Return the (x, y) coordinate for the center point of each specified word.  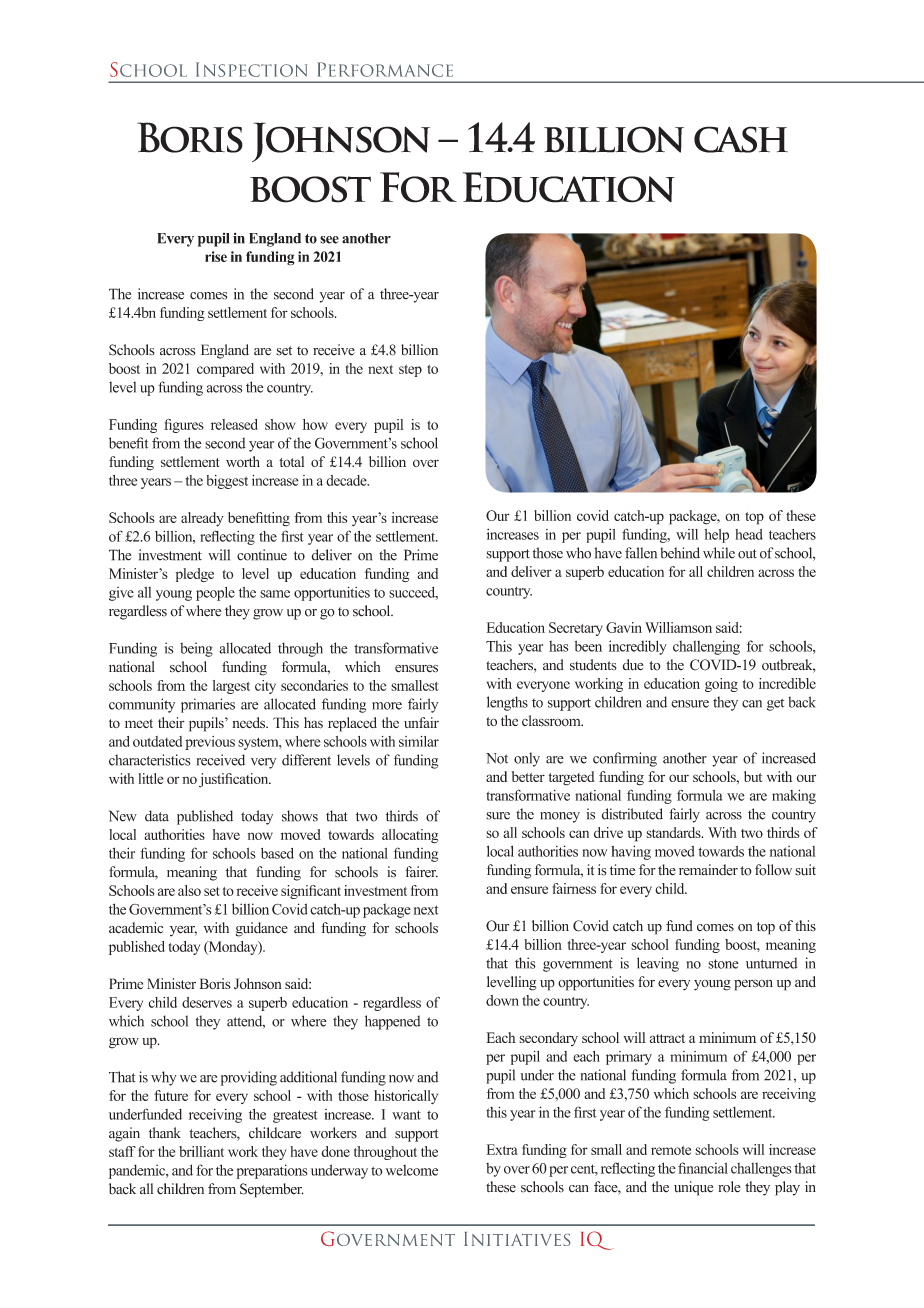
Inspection (251, 69)
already (202, 519)
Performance (385, 69)
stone (723, 964)
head (749, 534)
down (502, 1000)
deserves (207, 1002)
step (410, 371)
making (794, 797)
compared (225, 370)
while (719, 553)
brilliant (201, 1151)
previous (210, 743)
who (578, 553)
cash (741, 139)
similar (419, 741)
